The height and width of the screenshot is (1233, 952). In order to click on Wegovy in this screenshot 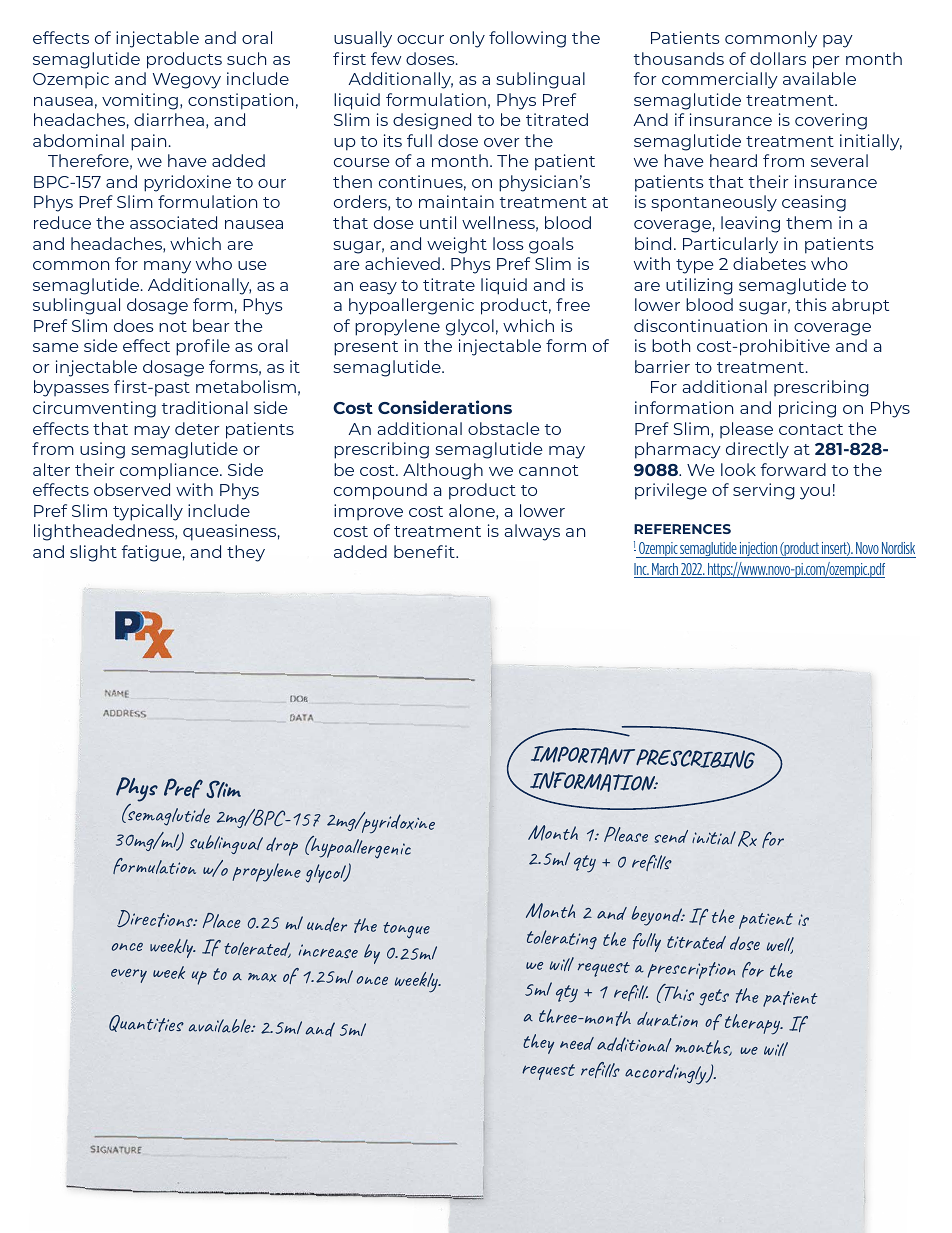, I will do `click(187, 81)`.
